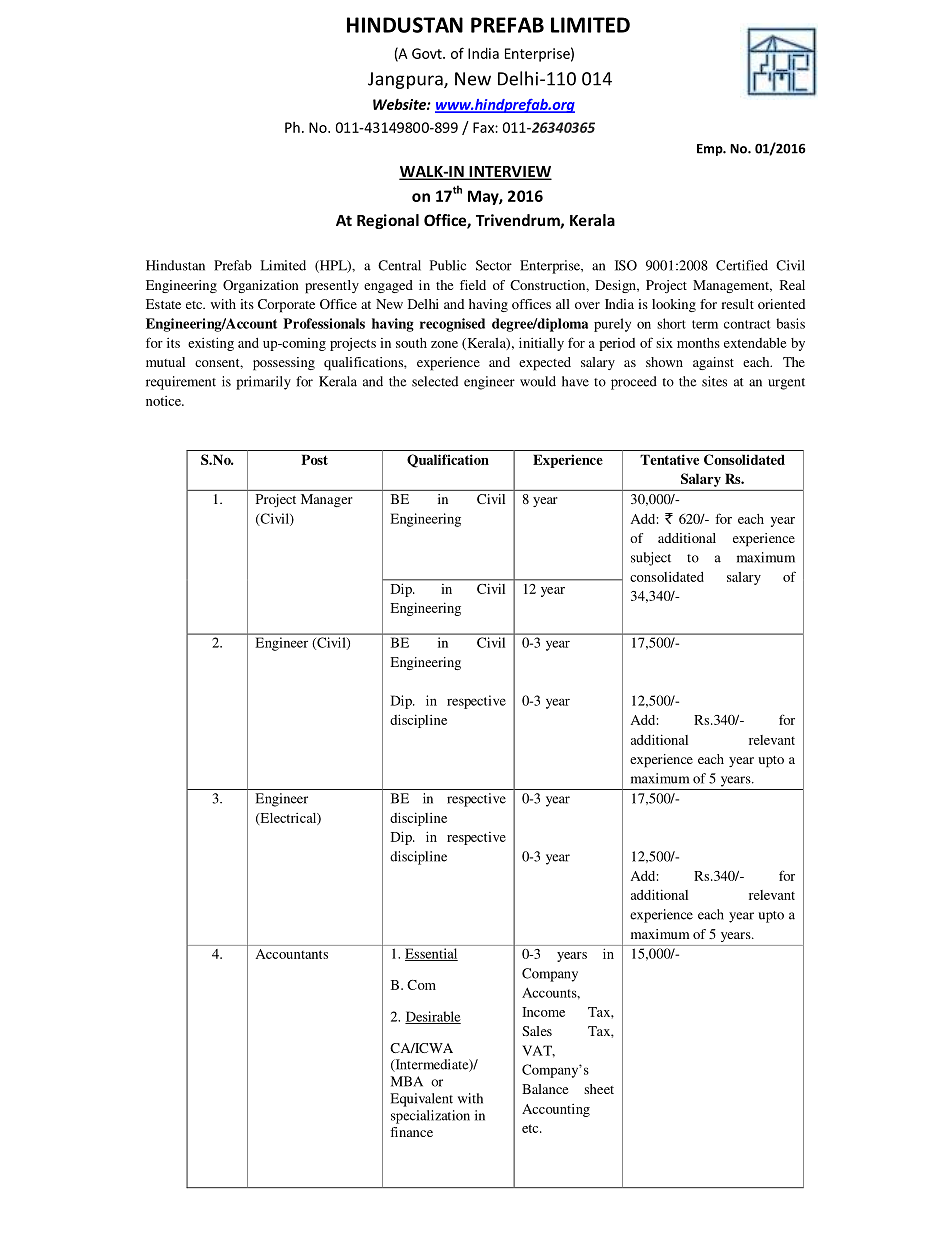  Describe the element at coordinates (669, 459) in the image. I see `Tentative` at that location.
